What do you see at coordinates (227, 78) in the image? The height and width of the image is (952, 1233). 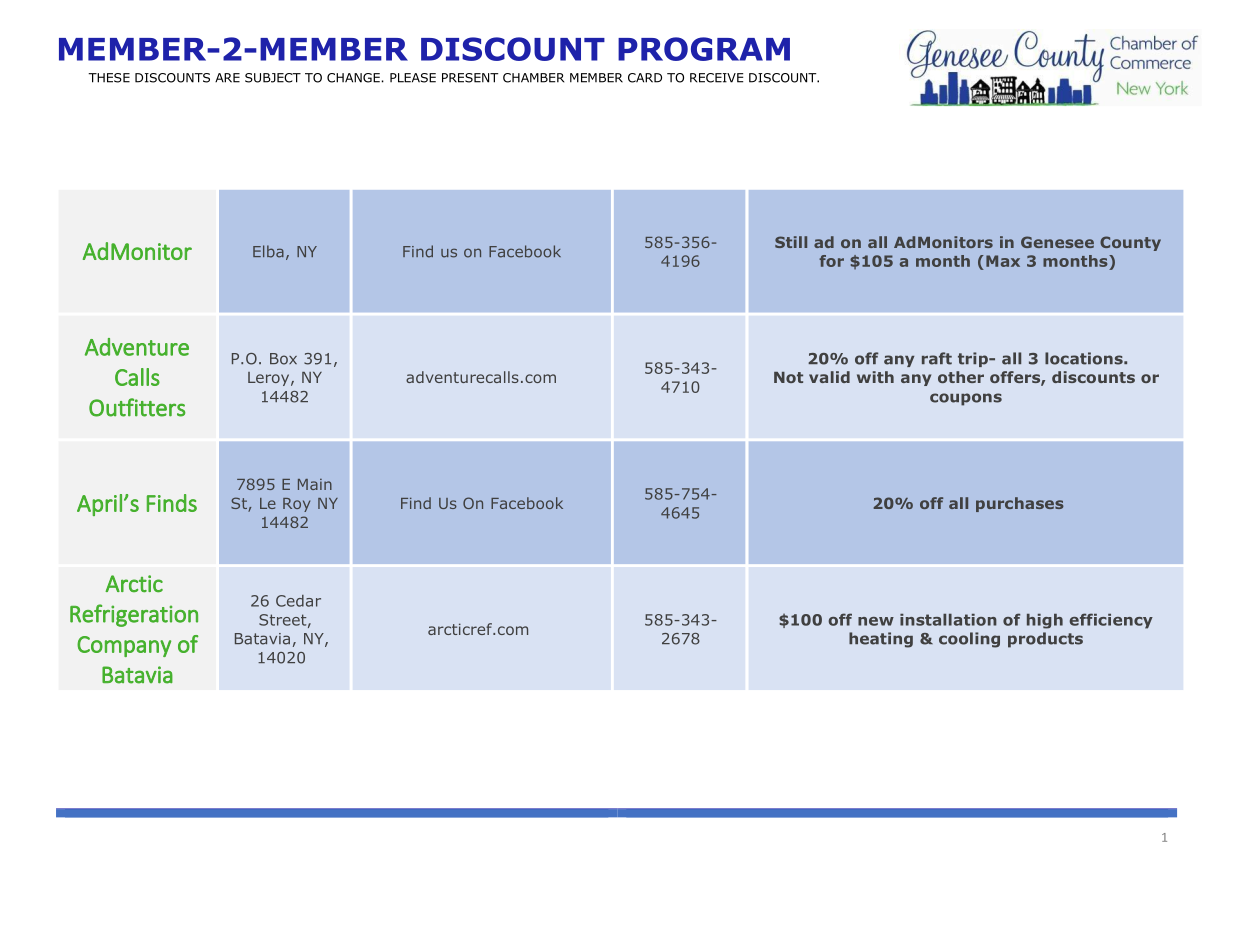 I see `ARE` at bounding box center [227, 78].
